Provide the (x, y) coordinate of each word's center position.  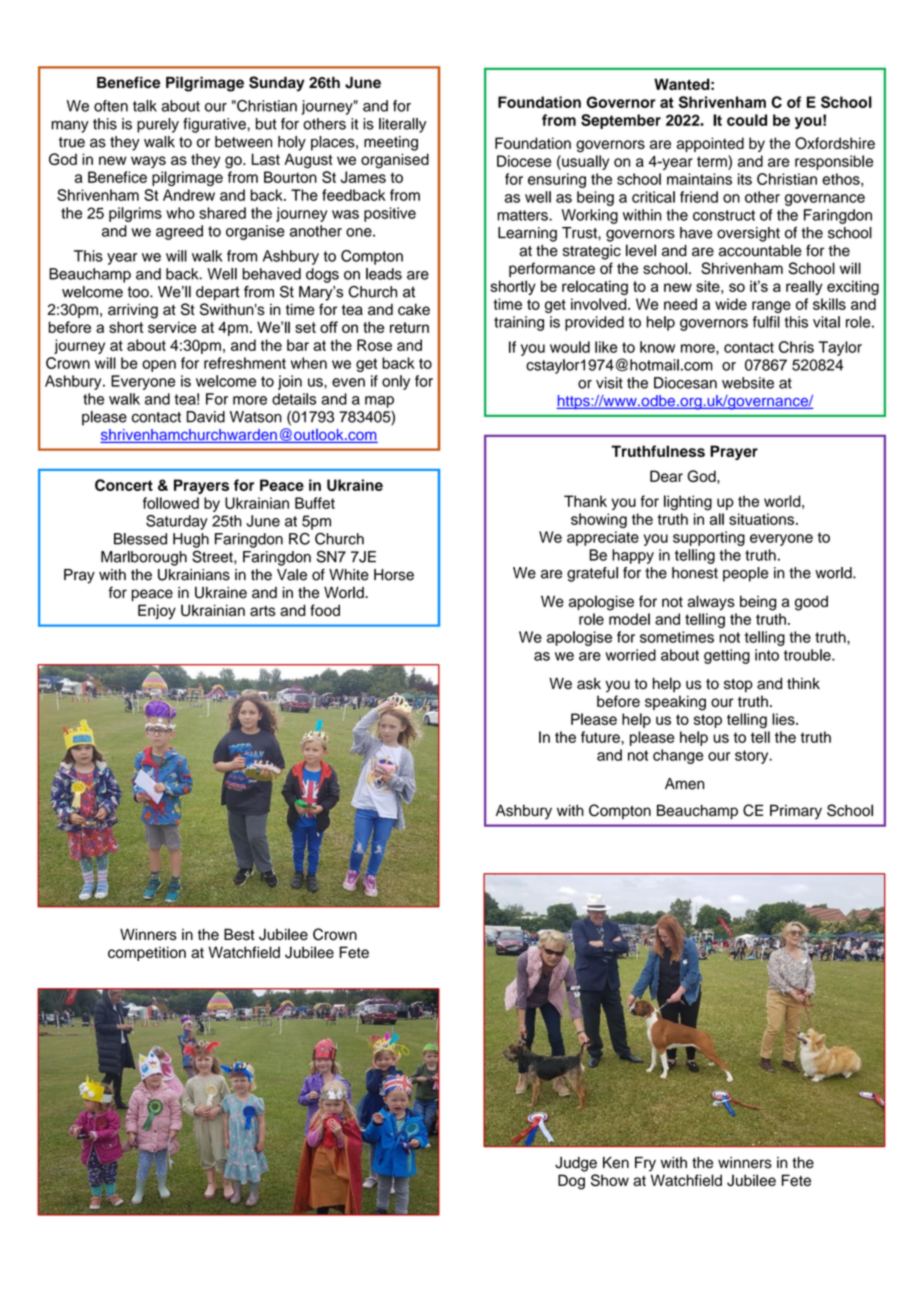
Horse (394, 575)
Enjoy (157, 612)
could (747, 120)
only (396, 382)
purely (158, 125)
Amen (684, 784)
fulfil (766, 322)
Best (239, 934)
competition (147, 953)
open (159, 366)
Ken (616, 1163)
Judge (576, 1164)
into (767, 655)
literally (402, 125)
